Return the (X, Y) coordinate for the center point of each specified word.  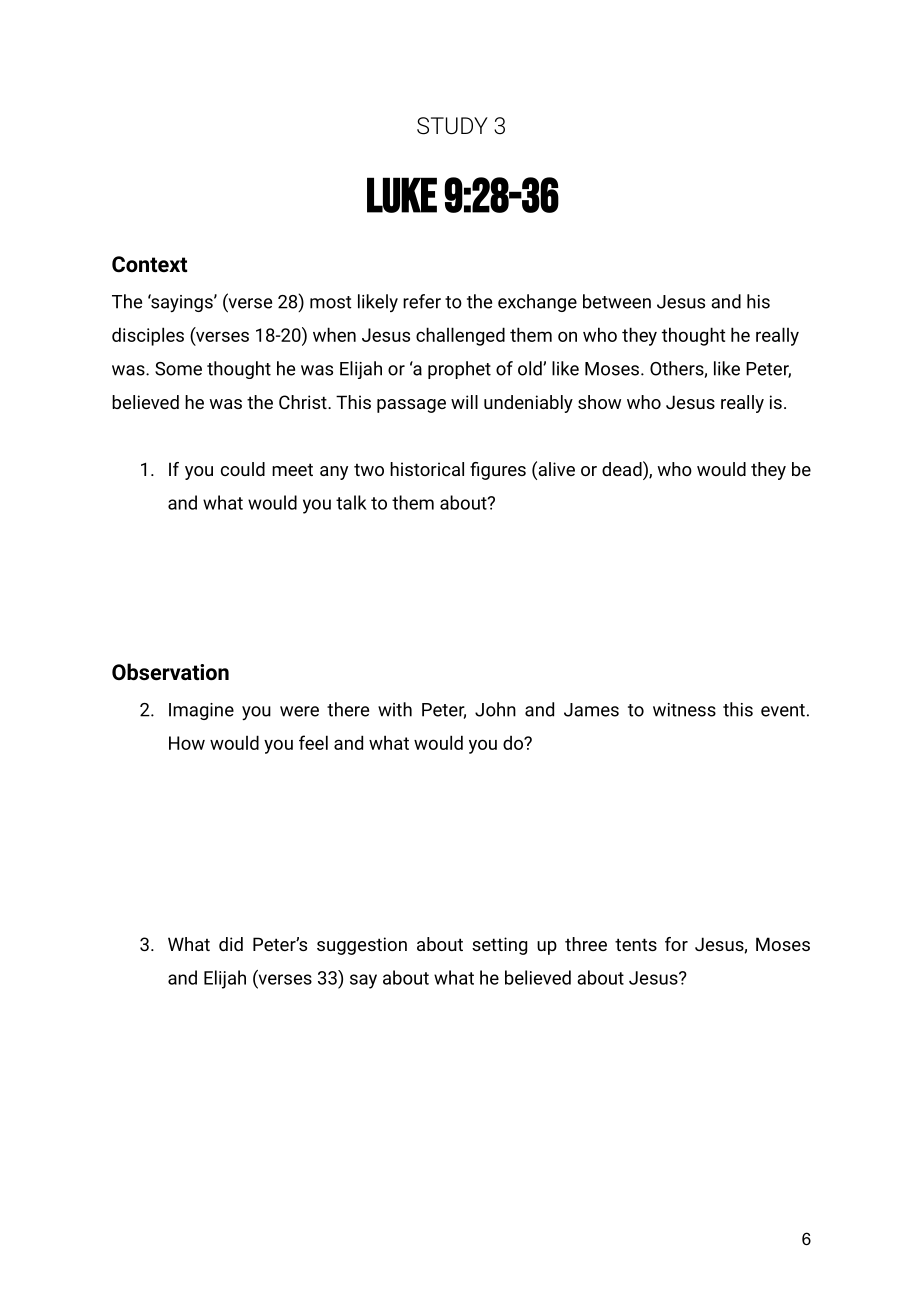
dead (623, 470)
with (395, 709)
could (243, 469)
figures (498, 471)
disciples (148, 336)
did (231, 944)
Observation (170, 672)
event (783, 710)
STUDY (452, 126)
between (617, 301)
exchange (537, 303)
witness (684, 710)
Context (149, 264)
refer (422, 301)
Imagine (201, 711)
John (495, 709)
